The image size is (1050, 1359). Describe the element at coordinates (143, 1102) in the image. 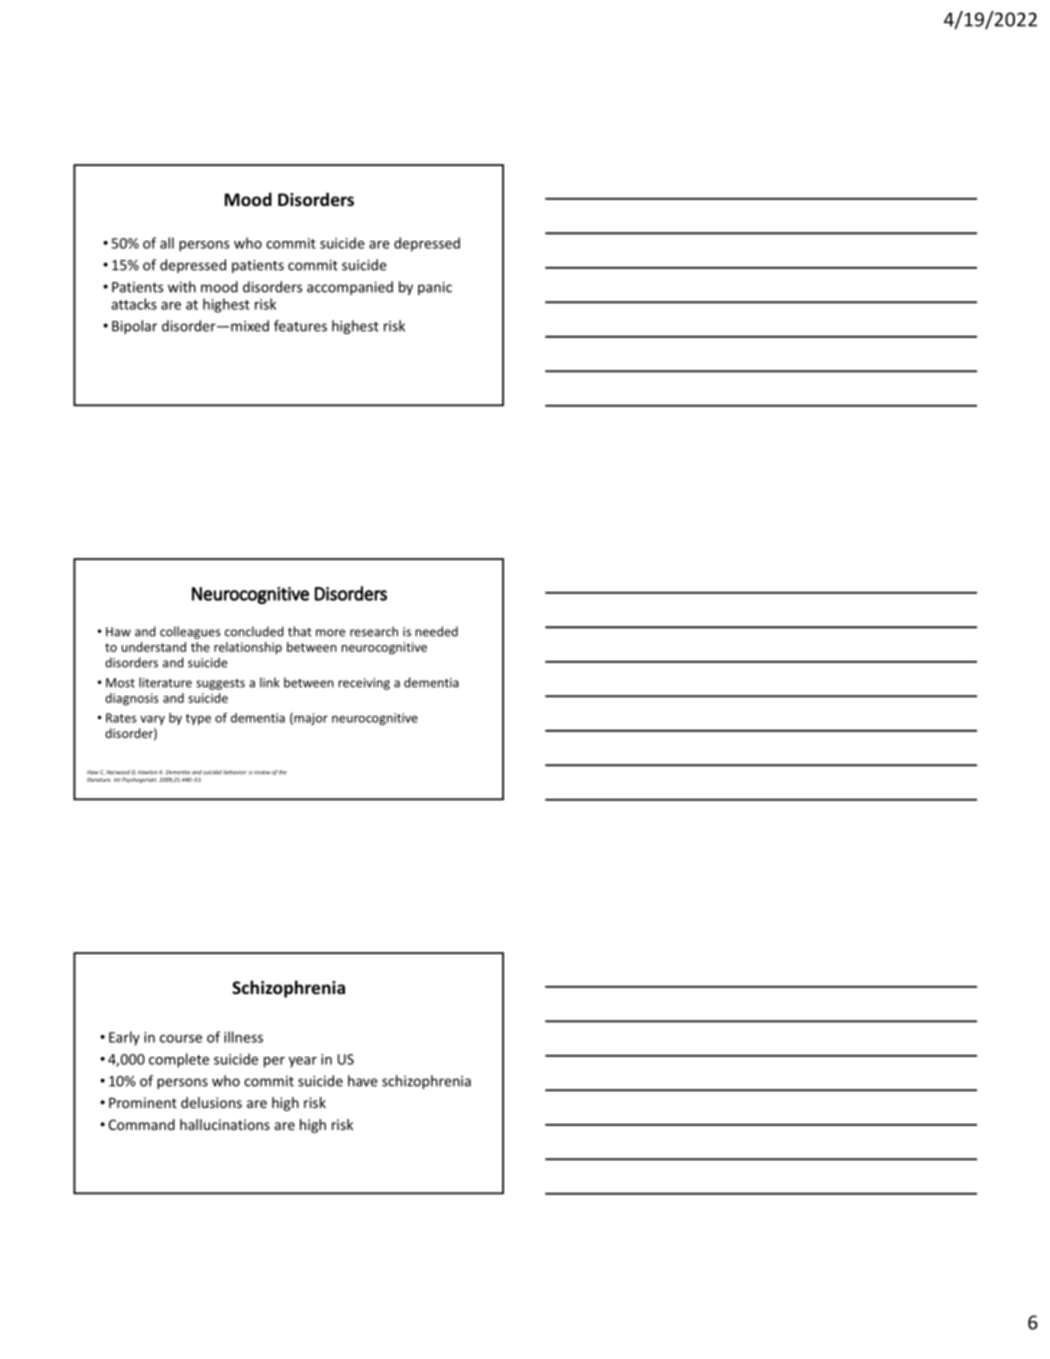

I see `Prominent` at that location.
